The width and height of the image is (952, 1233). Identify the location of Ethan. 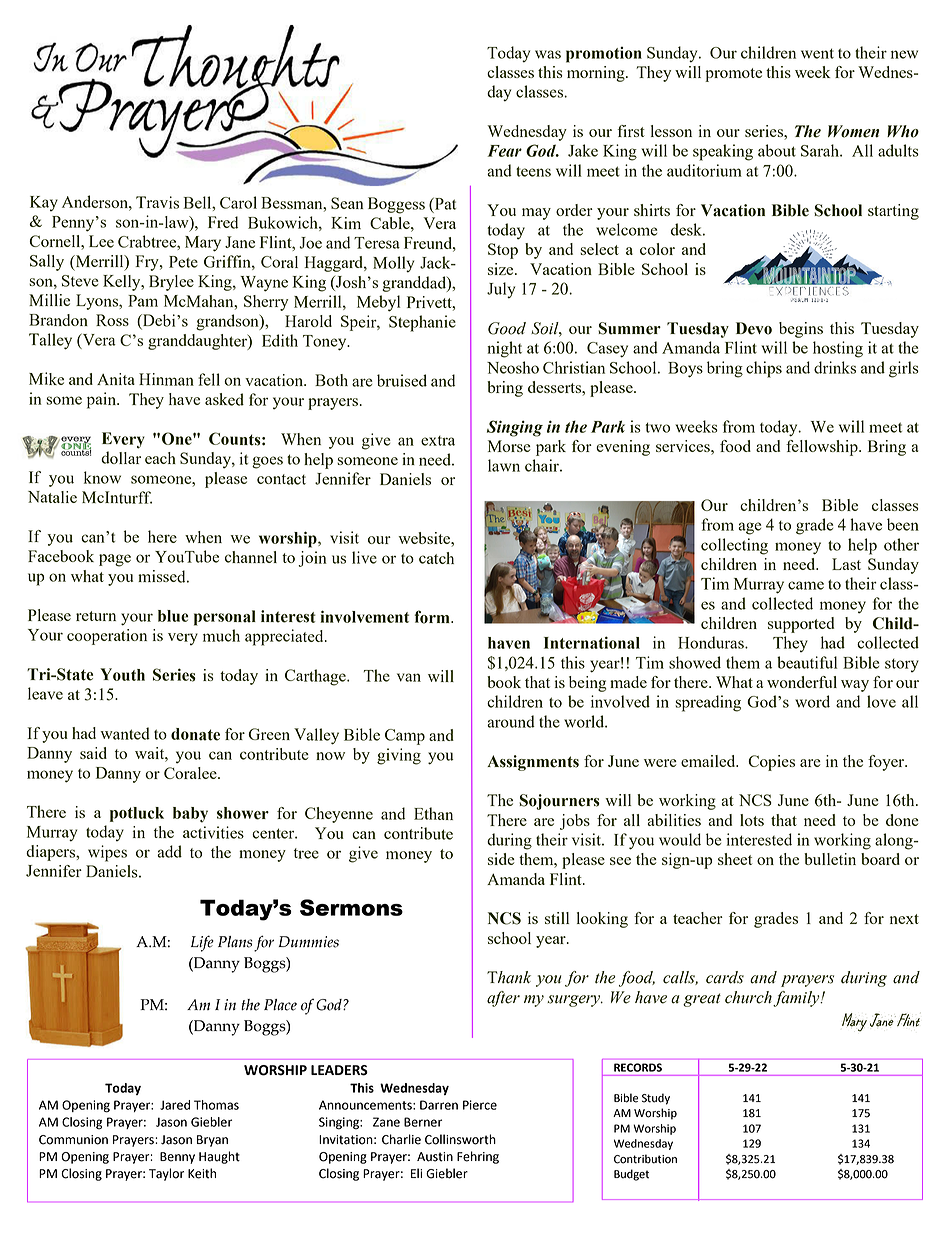
(433, 813).
